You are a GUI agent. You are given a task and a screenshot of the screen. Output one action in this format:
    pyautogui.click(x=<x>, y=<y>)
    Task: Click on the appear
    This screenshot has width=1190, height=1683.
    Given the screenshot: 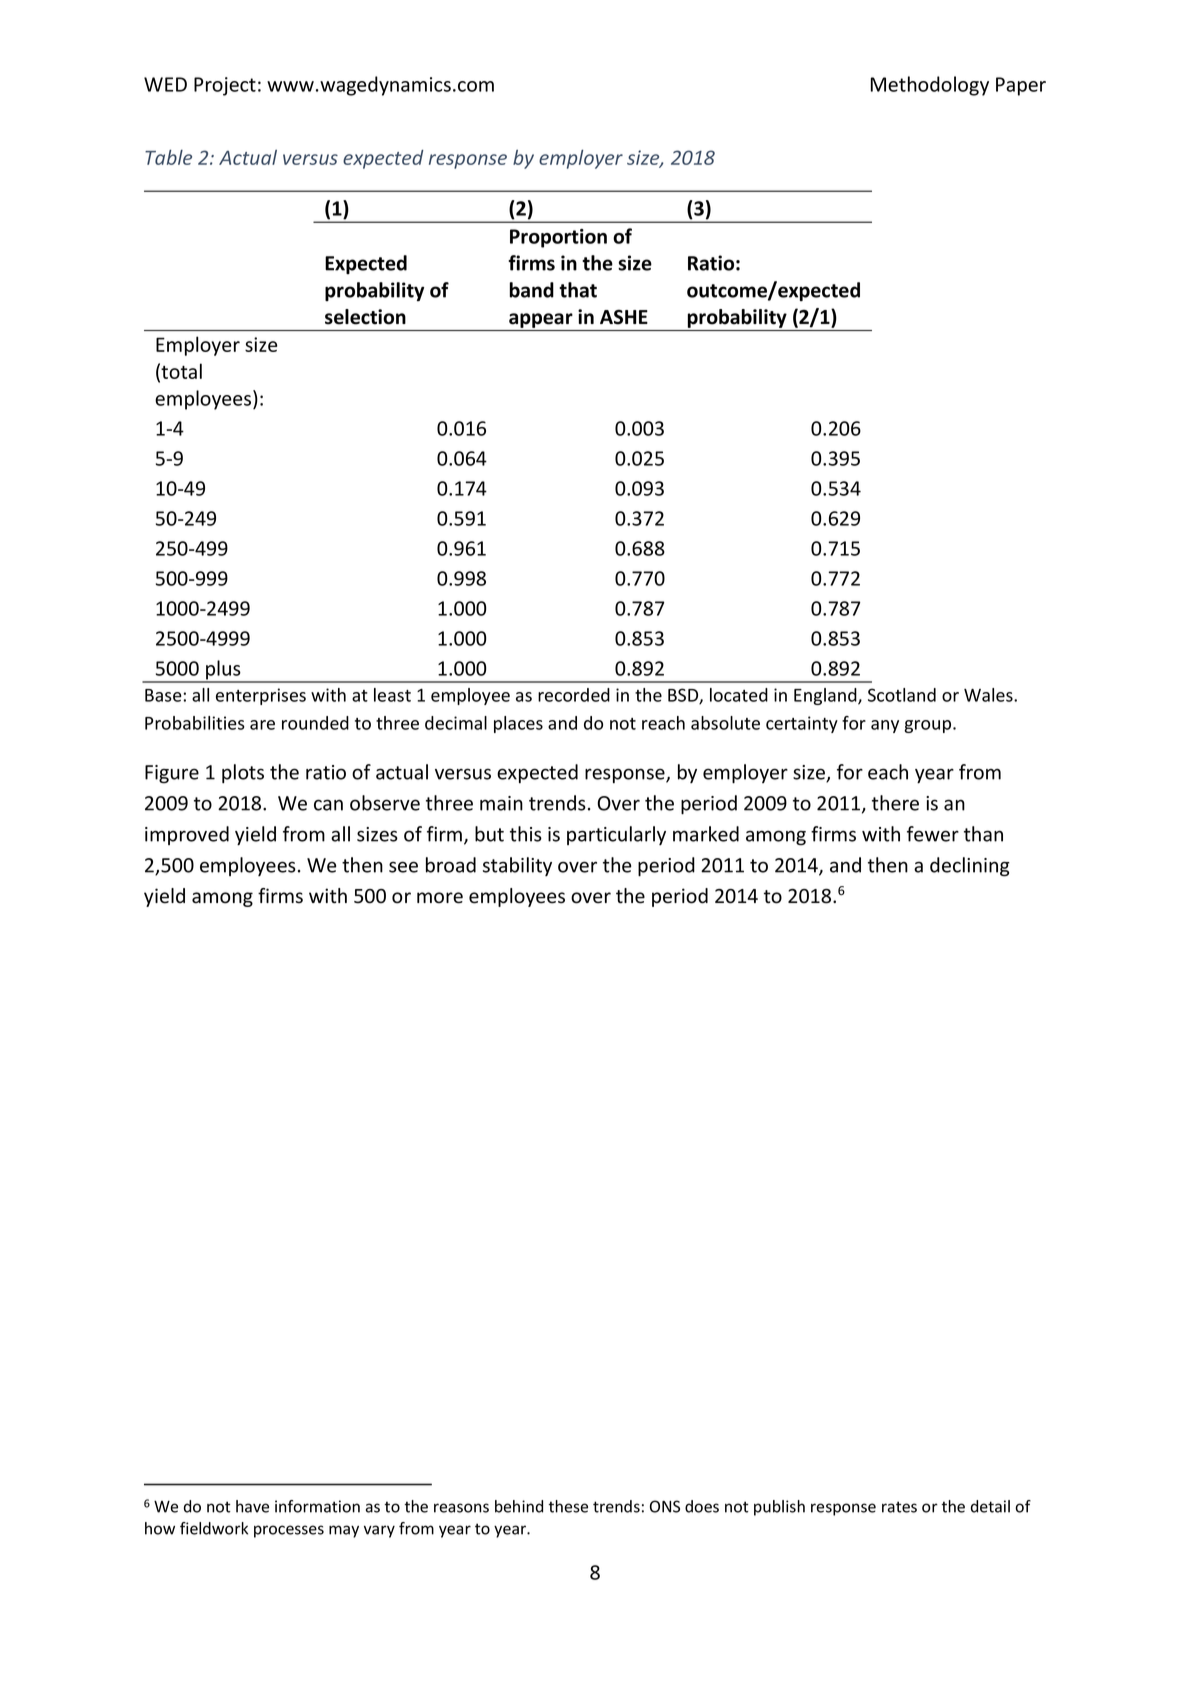 What is the action you would take?
    pyautogui.click(x=541, y=320)
